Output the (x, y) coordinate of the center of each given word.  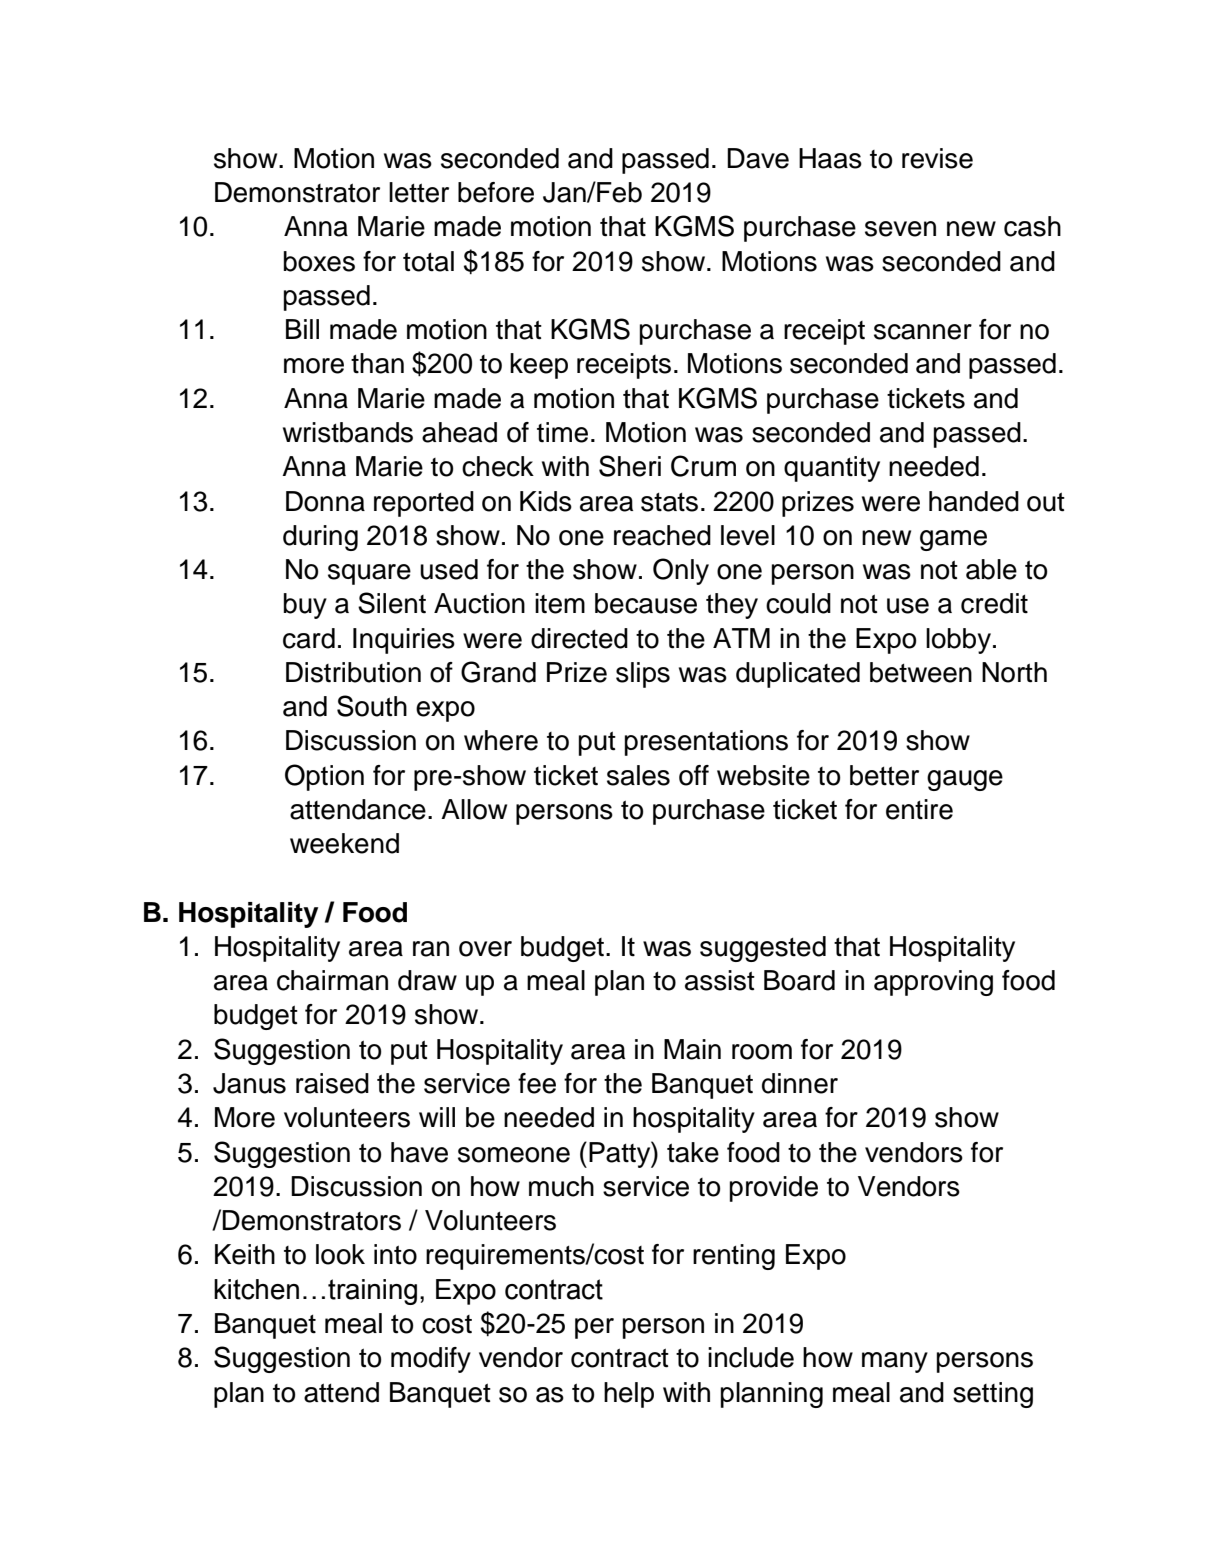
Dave (758, 158)
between (921, 672)
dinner (800, 1083)
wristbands (348, 432)
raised (332, 1083)
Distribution (353, 672)
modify (431, 1360)
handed (974, 501)
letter (419, 192)
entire (919, 809)
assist (720, 980)
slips (643, 675)
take (693, 1152)
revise (937, 158)
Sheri (630, 466)
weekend (344, 843)
